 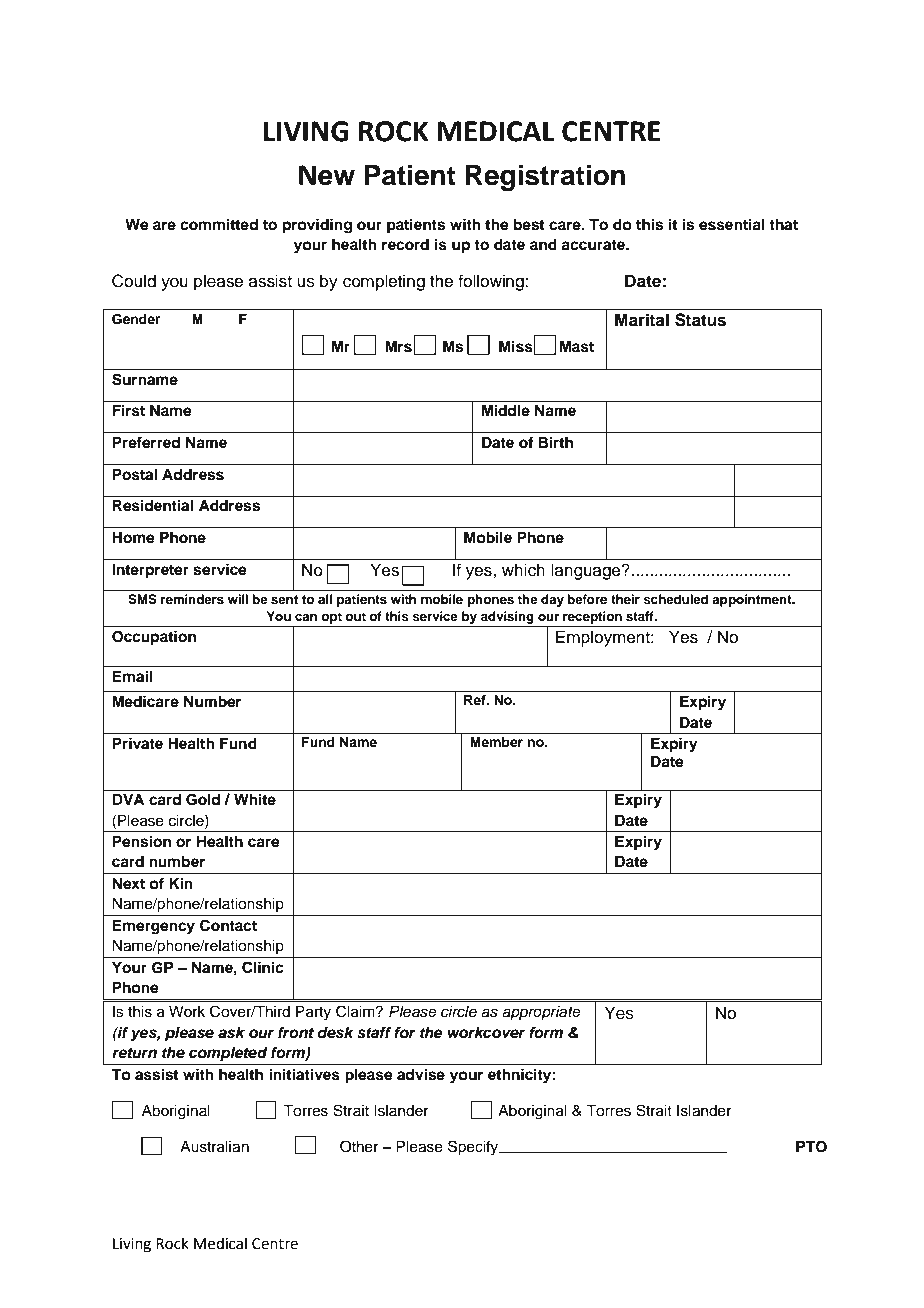 What do you see at coordinates (811, 1147) in the screenshot?
I see `PTO` at bounding box center [811, 1147].
